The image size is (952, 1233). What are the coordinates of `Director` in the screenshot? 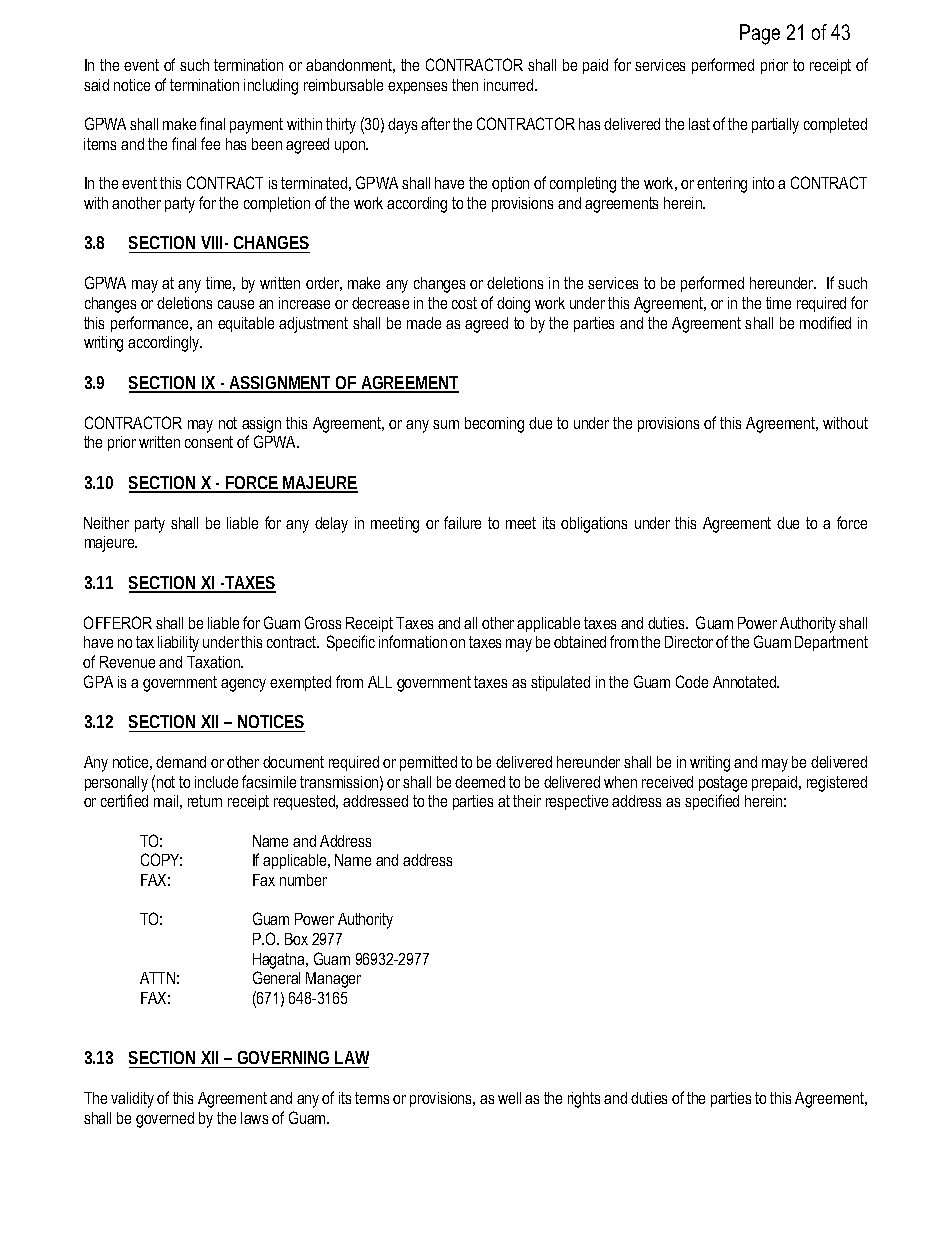 It's located at (689, 642).
